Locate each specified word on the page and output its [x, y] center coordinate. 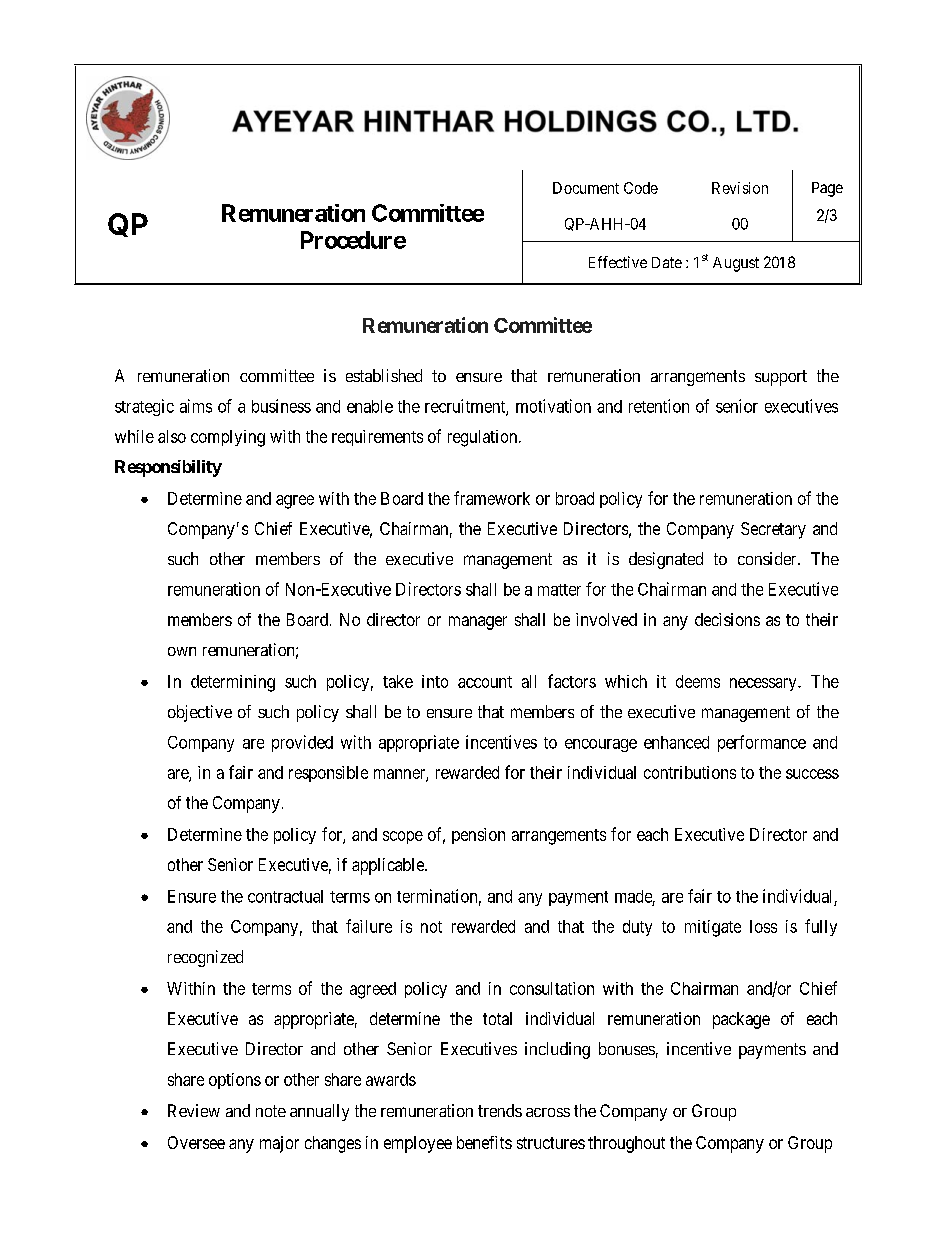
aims [196, 406]
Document [586, 188]
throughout [626, 1144]
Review [194, 1110]
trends [500, 1110]
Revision [740, 188]
